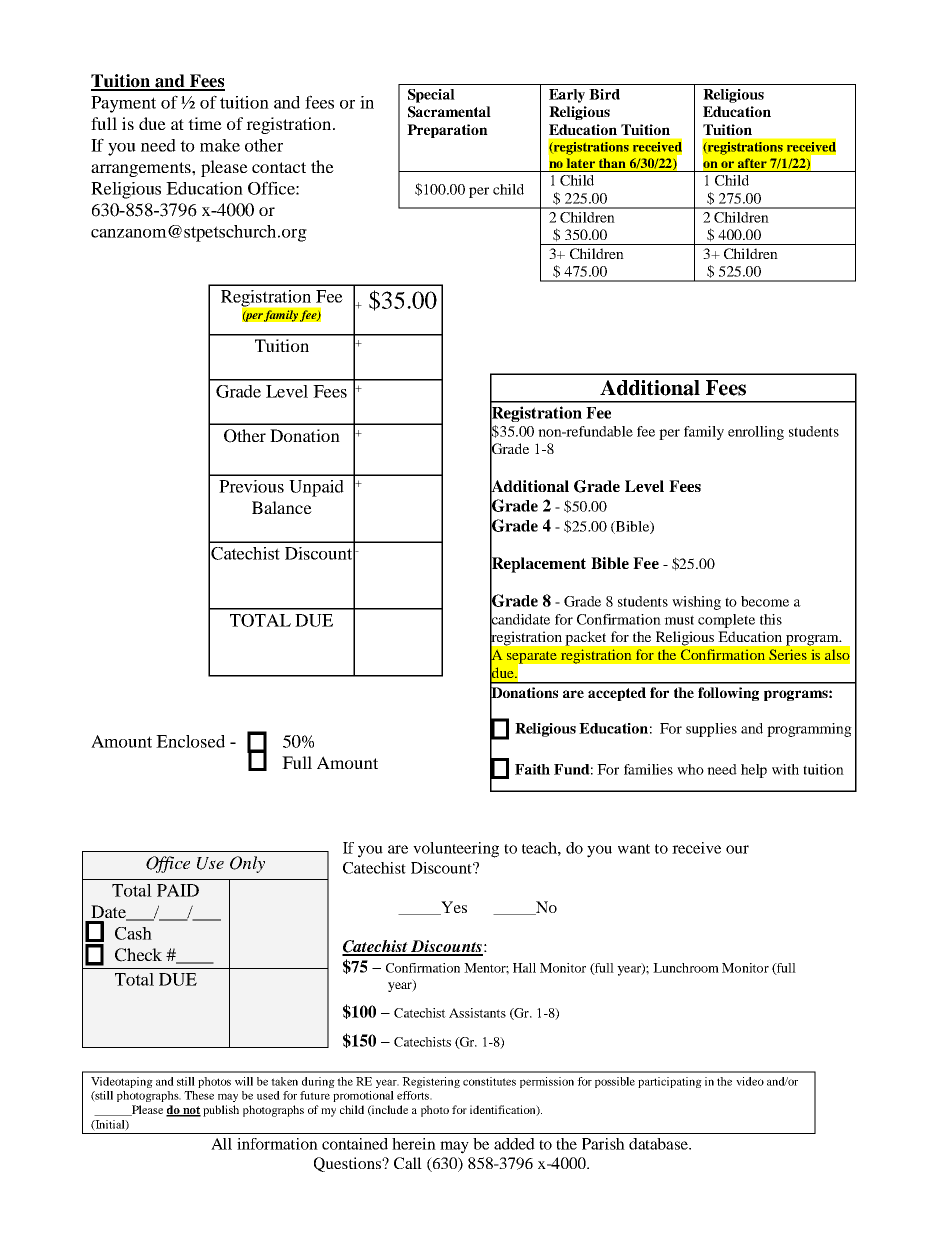  I want to click on Balance, so click(282, 507).
